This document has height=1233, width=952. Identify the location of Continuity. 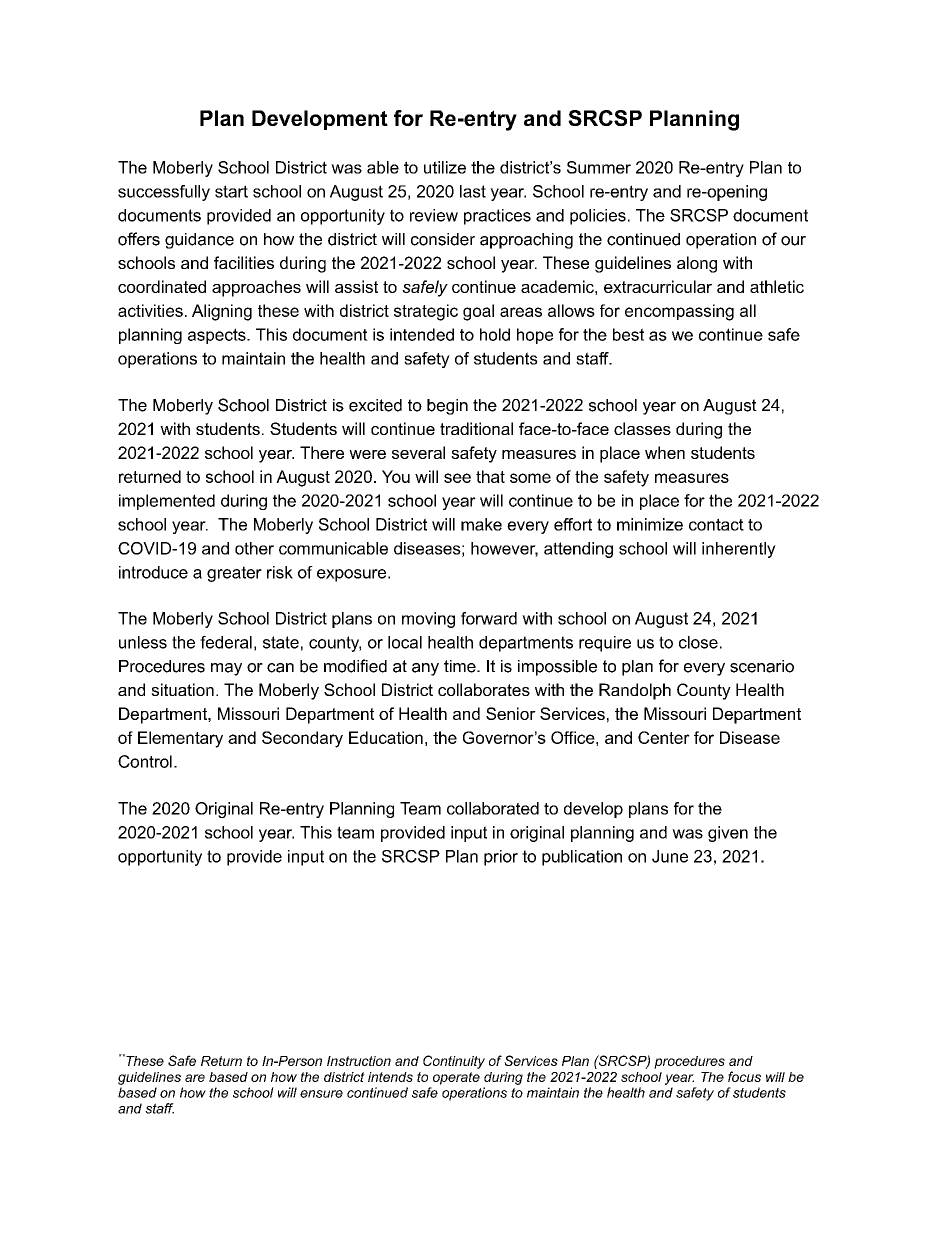
(454, 1062).
